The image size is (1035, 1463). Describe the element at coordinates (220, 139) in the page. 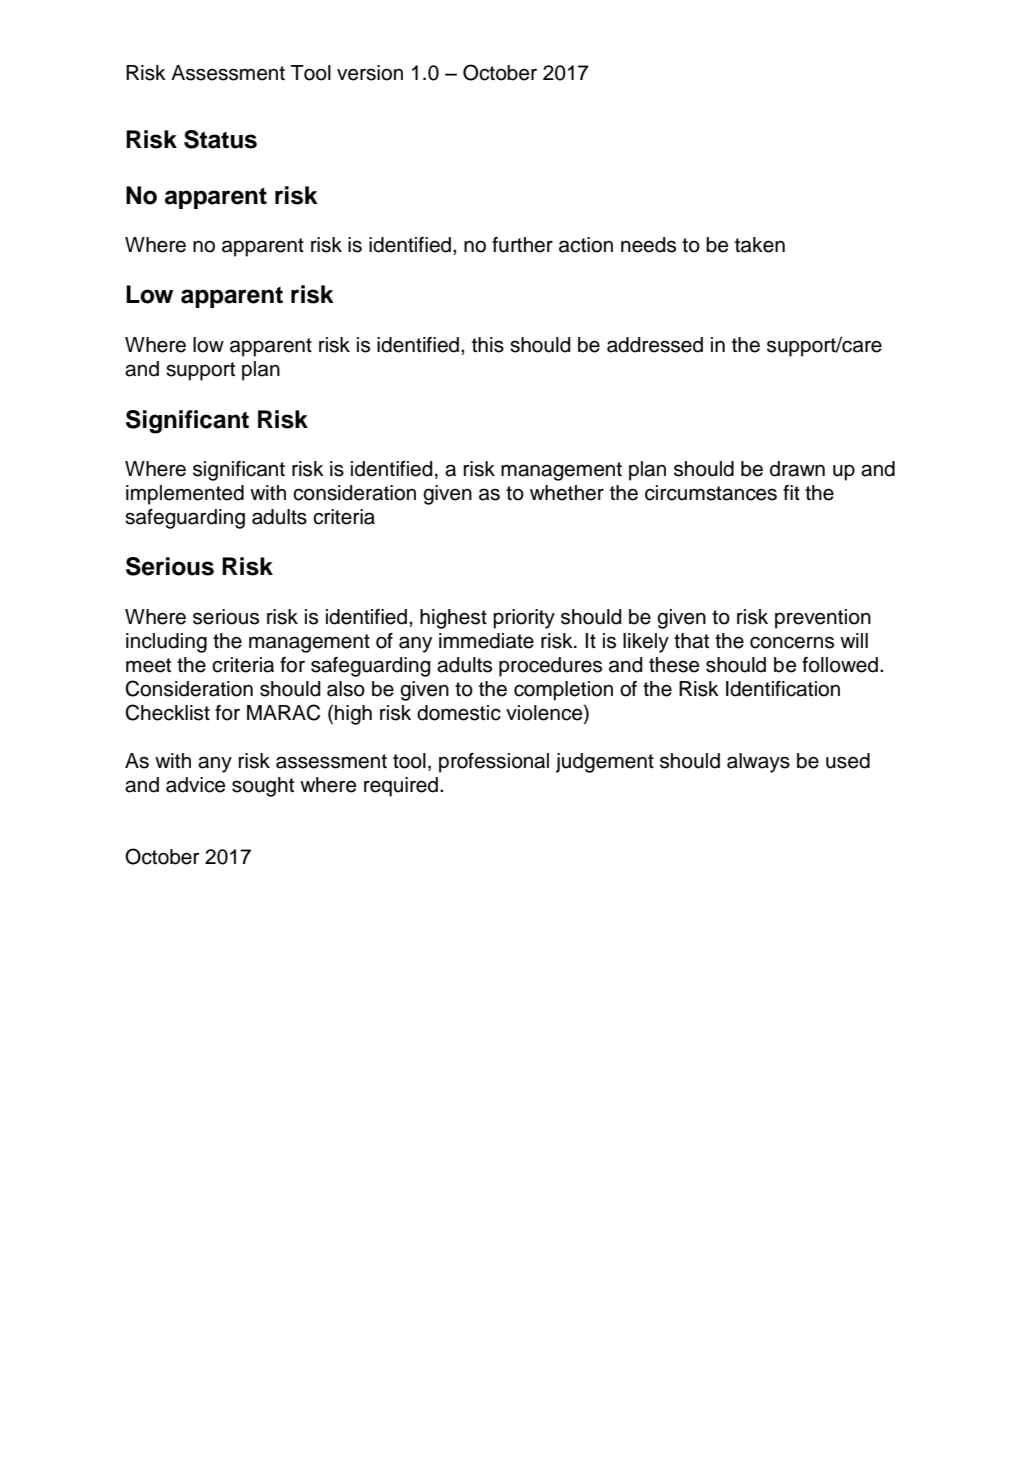

I see `Status` at that location.
